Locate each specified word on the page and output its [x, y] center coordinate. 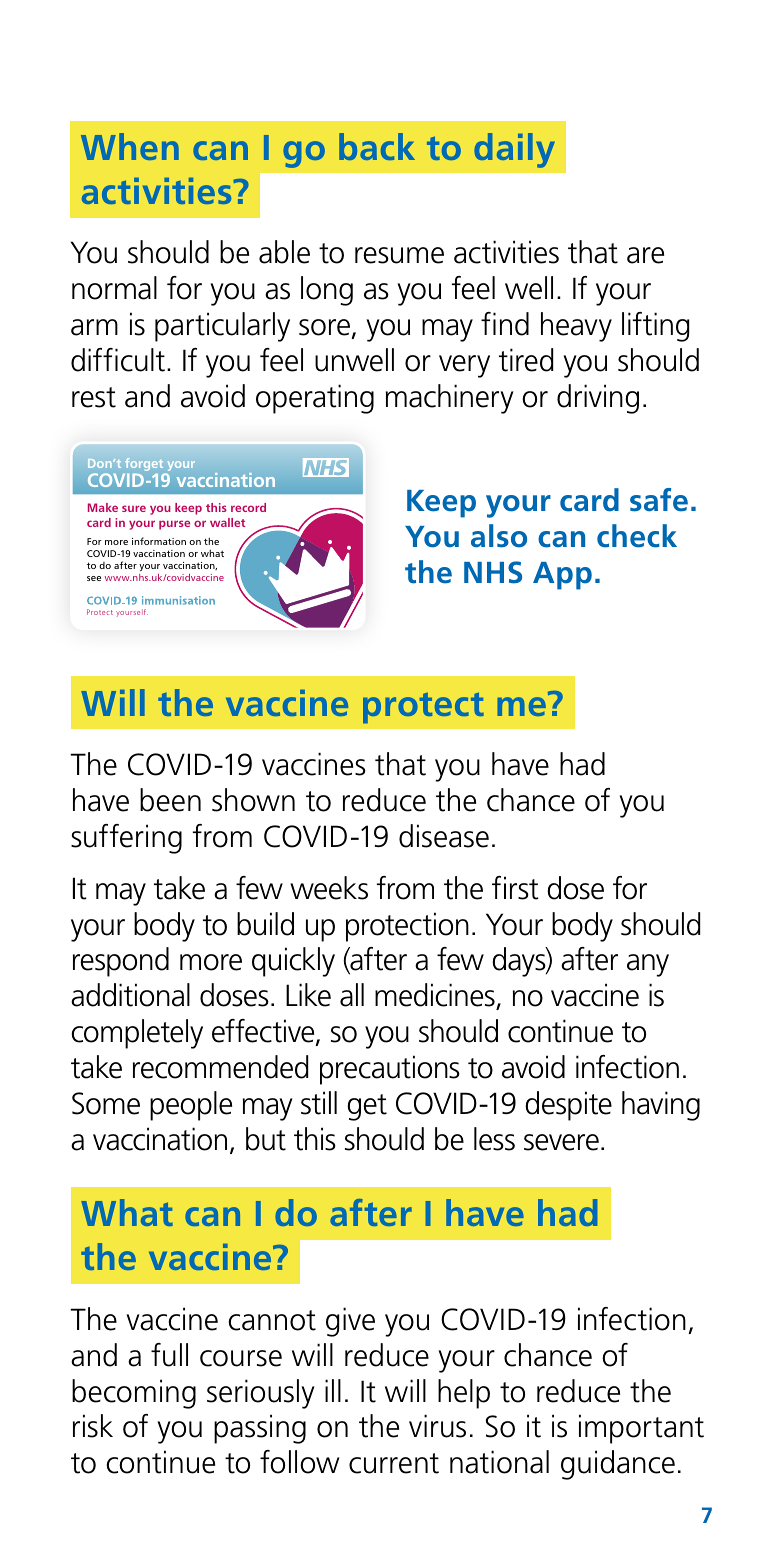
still [319, 1103]
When [130, 146]
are [645, 255]
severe [561, 1142]
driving [598, 399]
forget [144, 464]
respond [121, 962]
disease [444, 836]
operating [315, 399]
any [648, 965]
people [191, 1106]
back [377, 146]
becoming [134, 1394]
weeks [329, 888]
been [170, 800]
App [562, 576]
